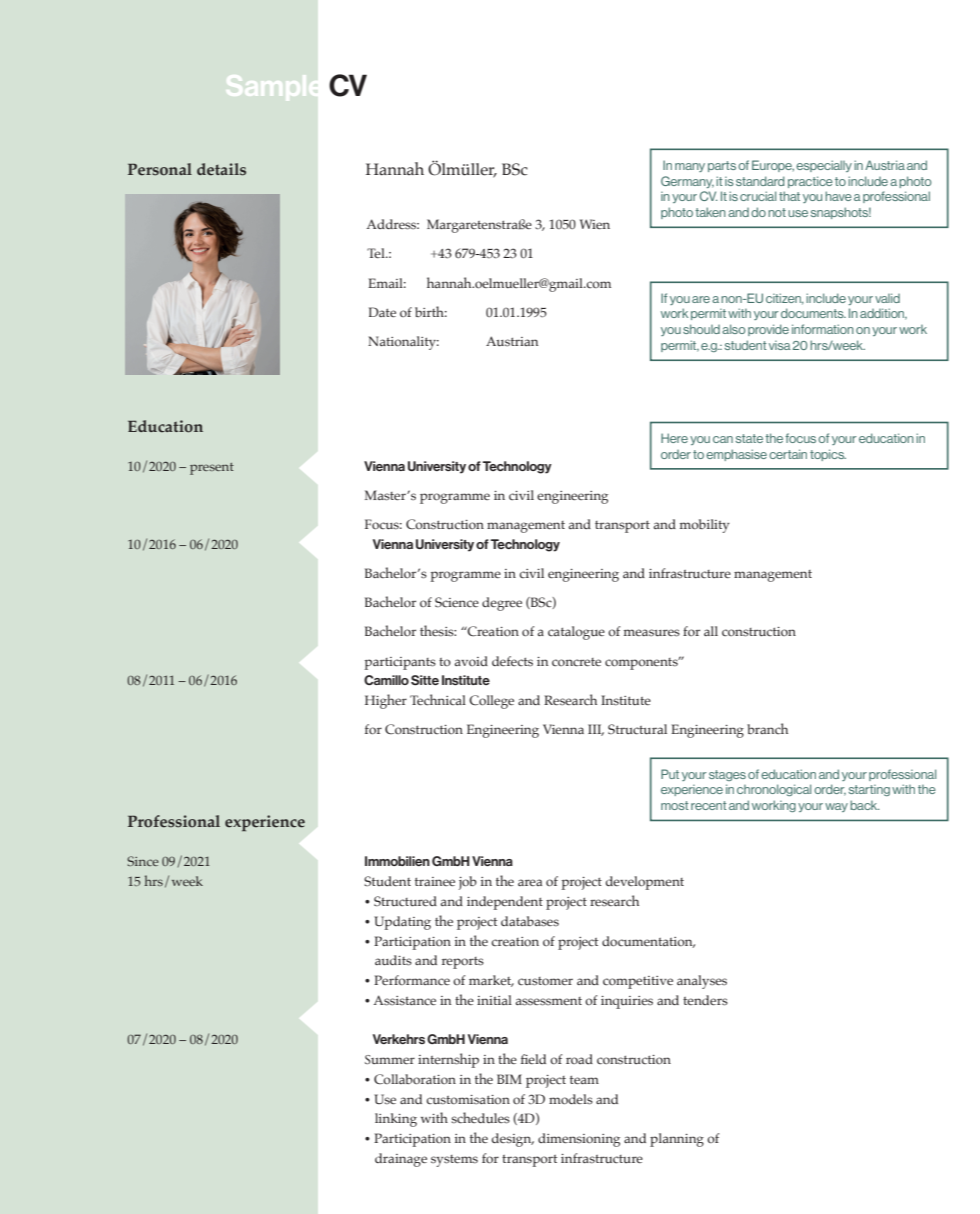 This screenshot has width=980, height=1214. What do you see at coordinates (788, 454) in the screenshot?
I see `certain` at bounding box center [788, 454].
